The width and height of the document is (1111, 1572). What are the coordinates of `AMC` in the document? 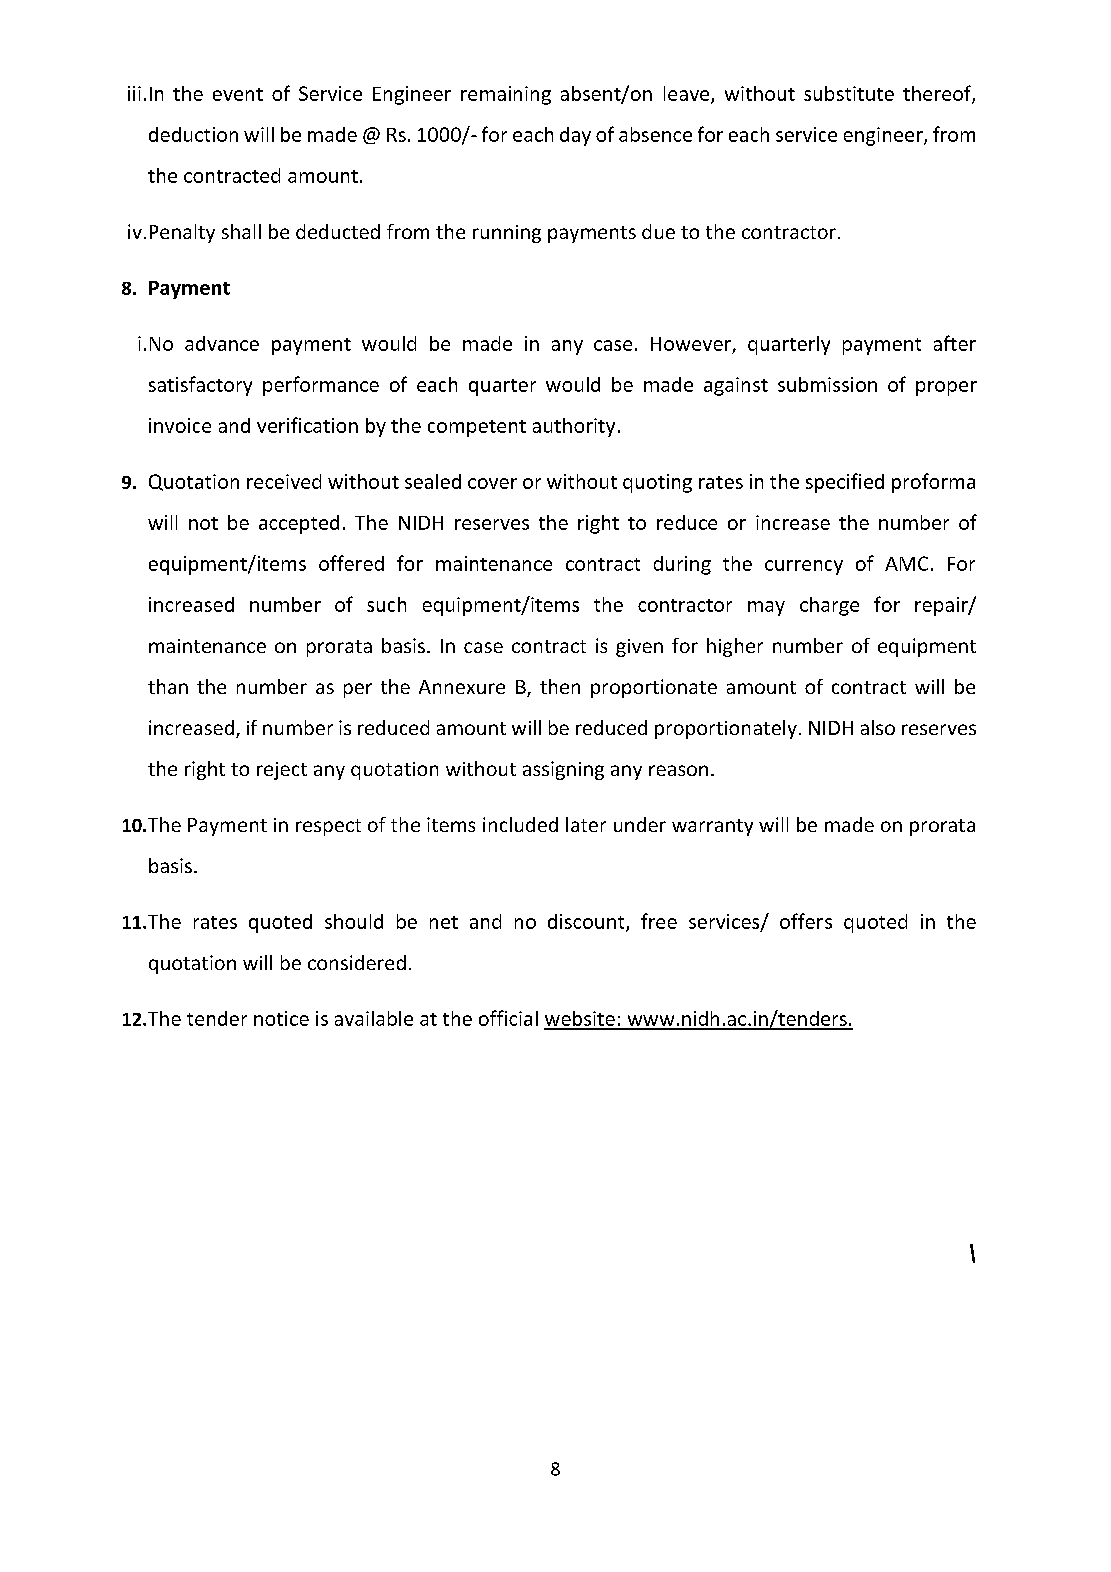 It's located at (906, 563).
